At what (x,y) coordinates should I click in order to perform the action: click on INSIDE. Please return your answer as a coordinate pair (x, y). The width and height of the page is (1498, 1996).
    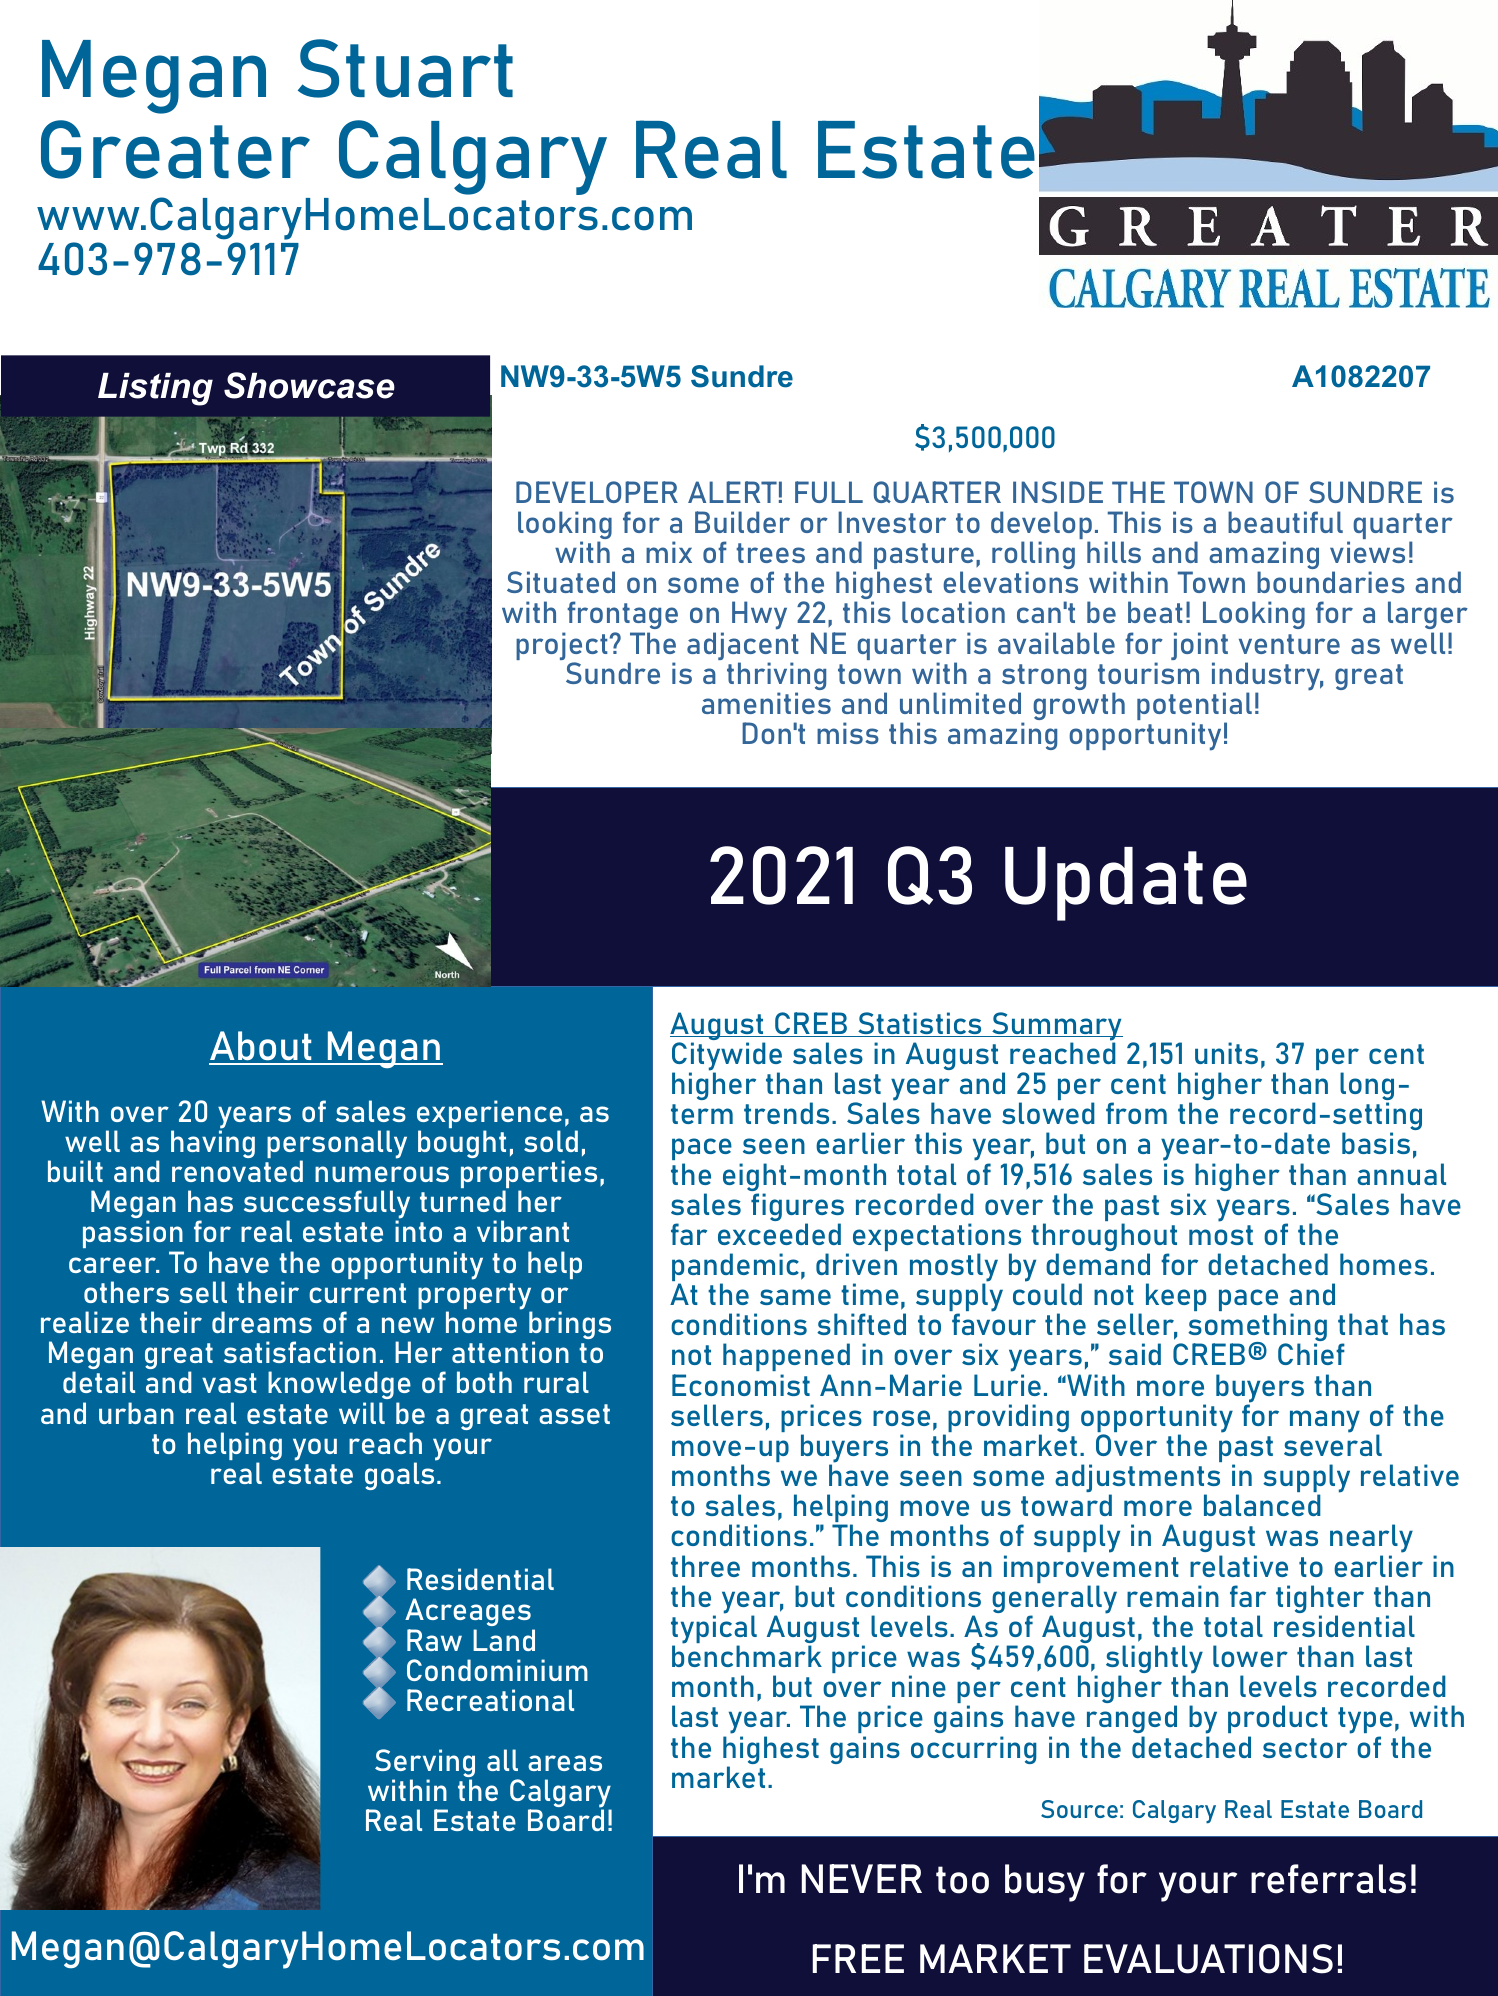
    Looking at the image, I should click on (1058, 492).
